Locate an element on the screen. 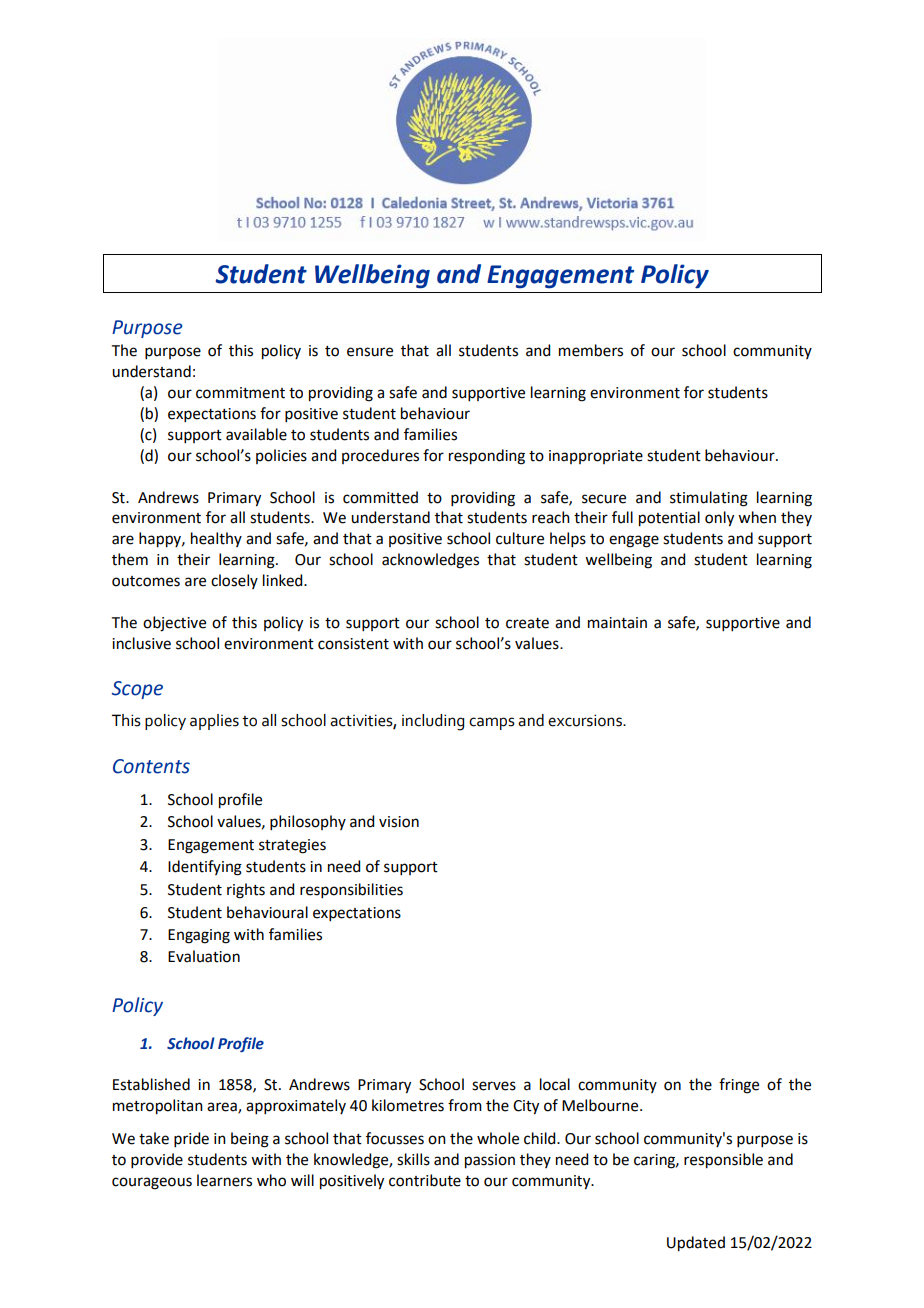 The width and height of the screenshot is (924, 1308). learners is located at coordinates (224, 1180).
